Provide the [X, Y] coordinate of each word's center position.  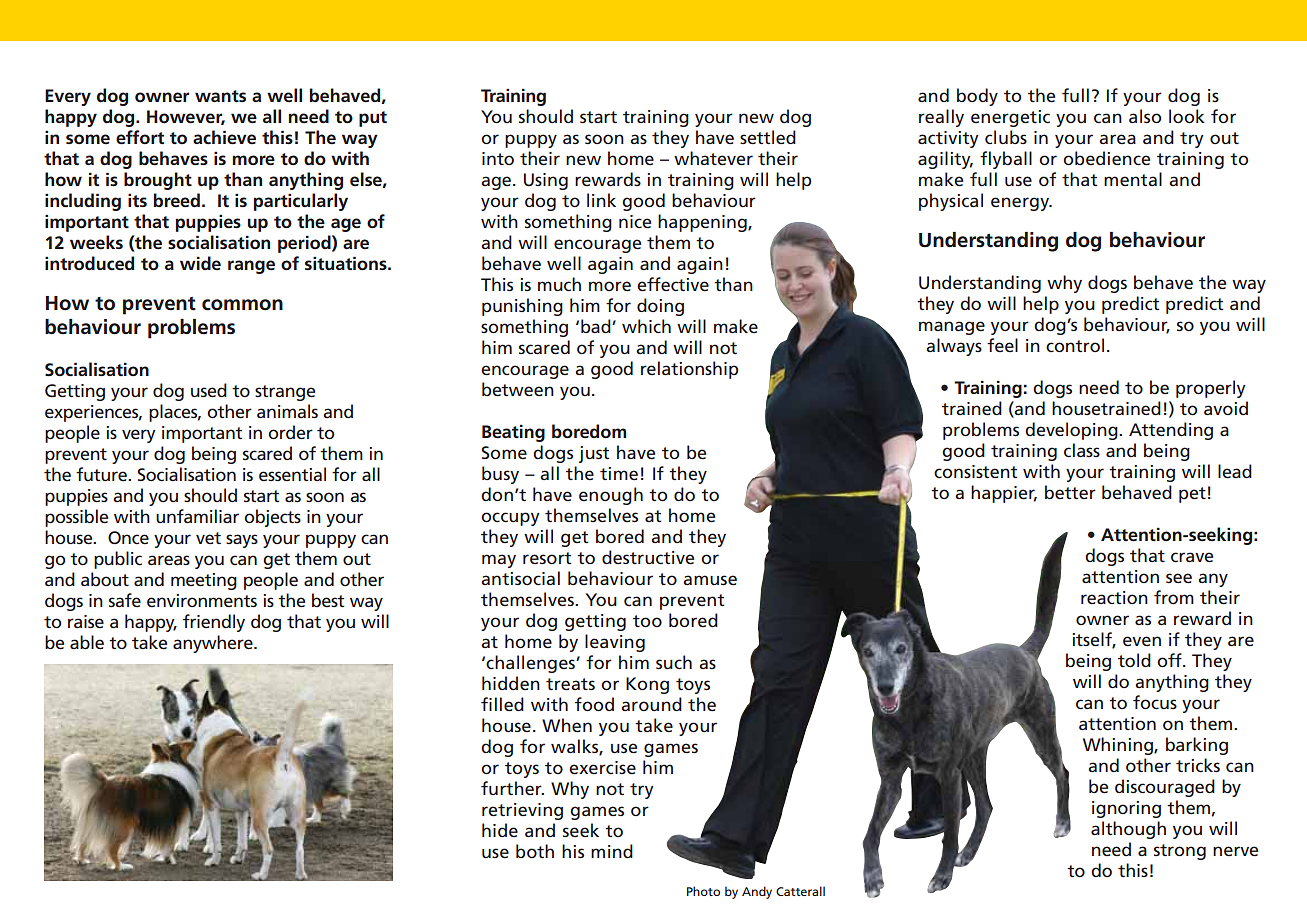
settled [768, 137]
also [1145, 116]
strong [1180, 852]
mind [612, 851]
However [186, 117]
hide [500, 830]
